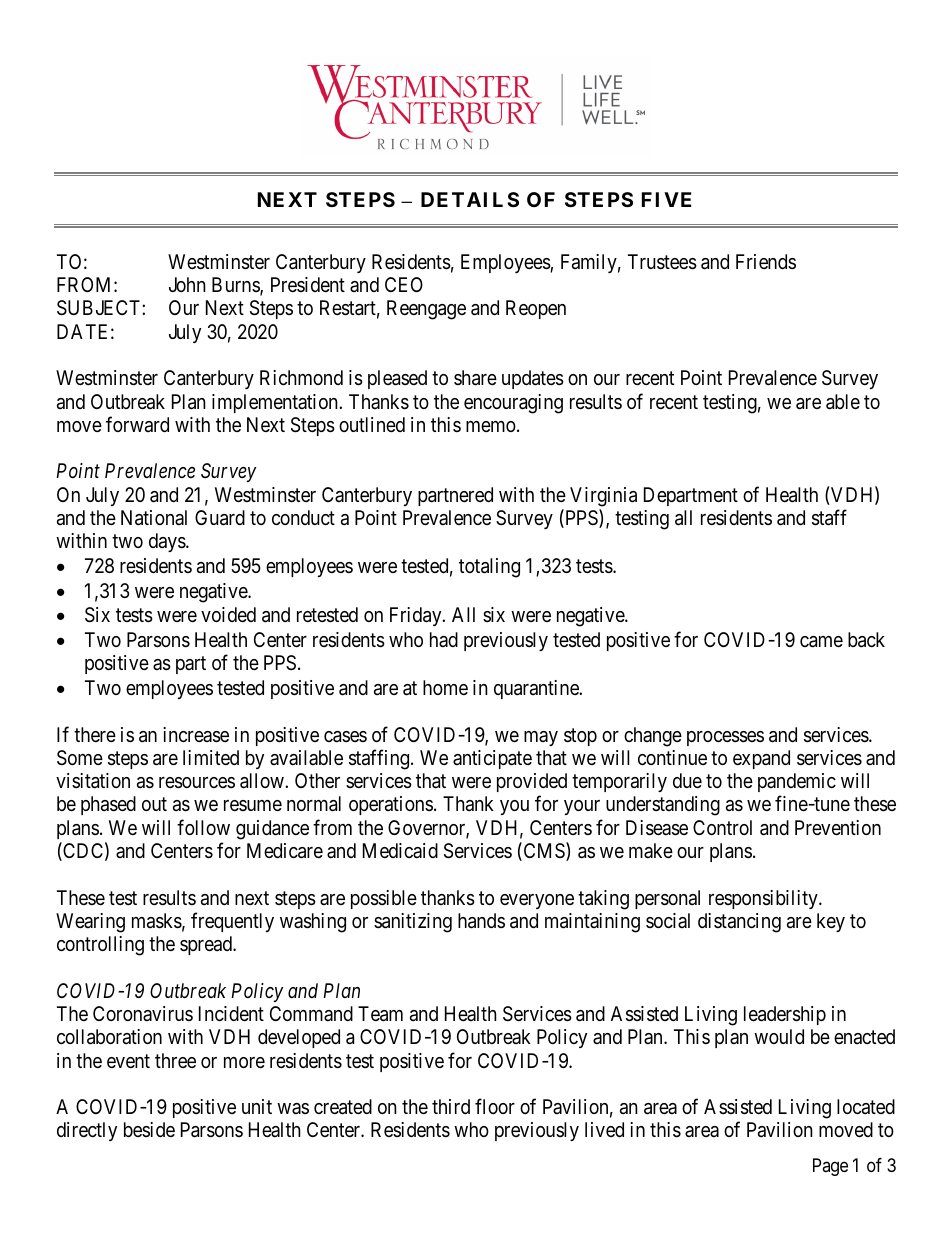 Image resolution: width=952 pixels, height=1233 pixels. Describe the element at coordinates (451, 1106) in the screenshot. I see `third` at that location.
